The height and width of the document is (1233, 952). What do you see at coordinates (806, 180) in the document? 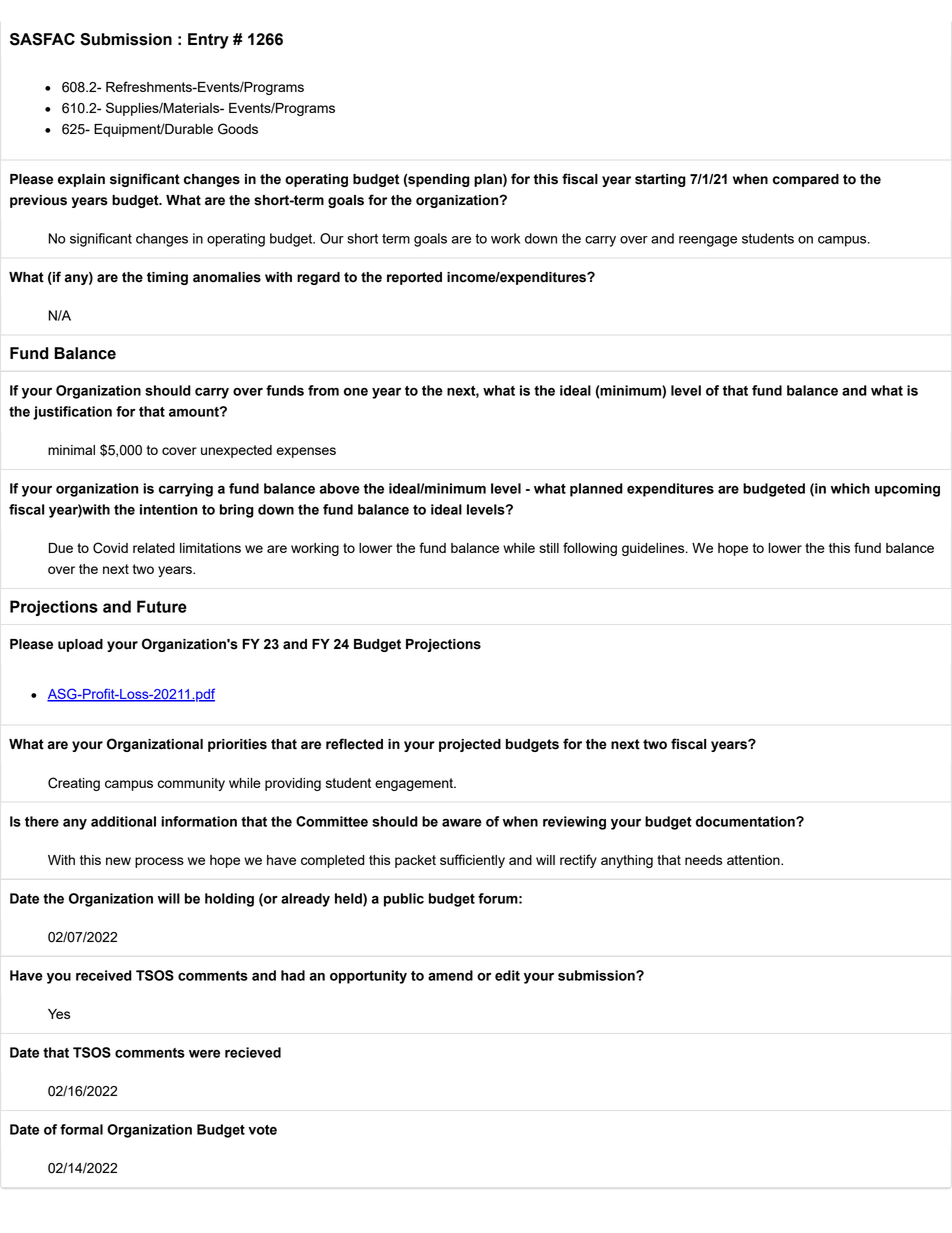
I see `compared` at bounding box center [806, 180].
